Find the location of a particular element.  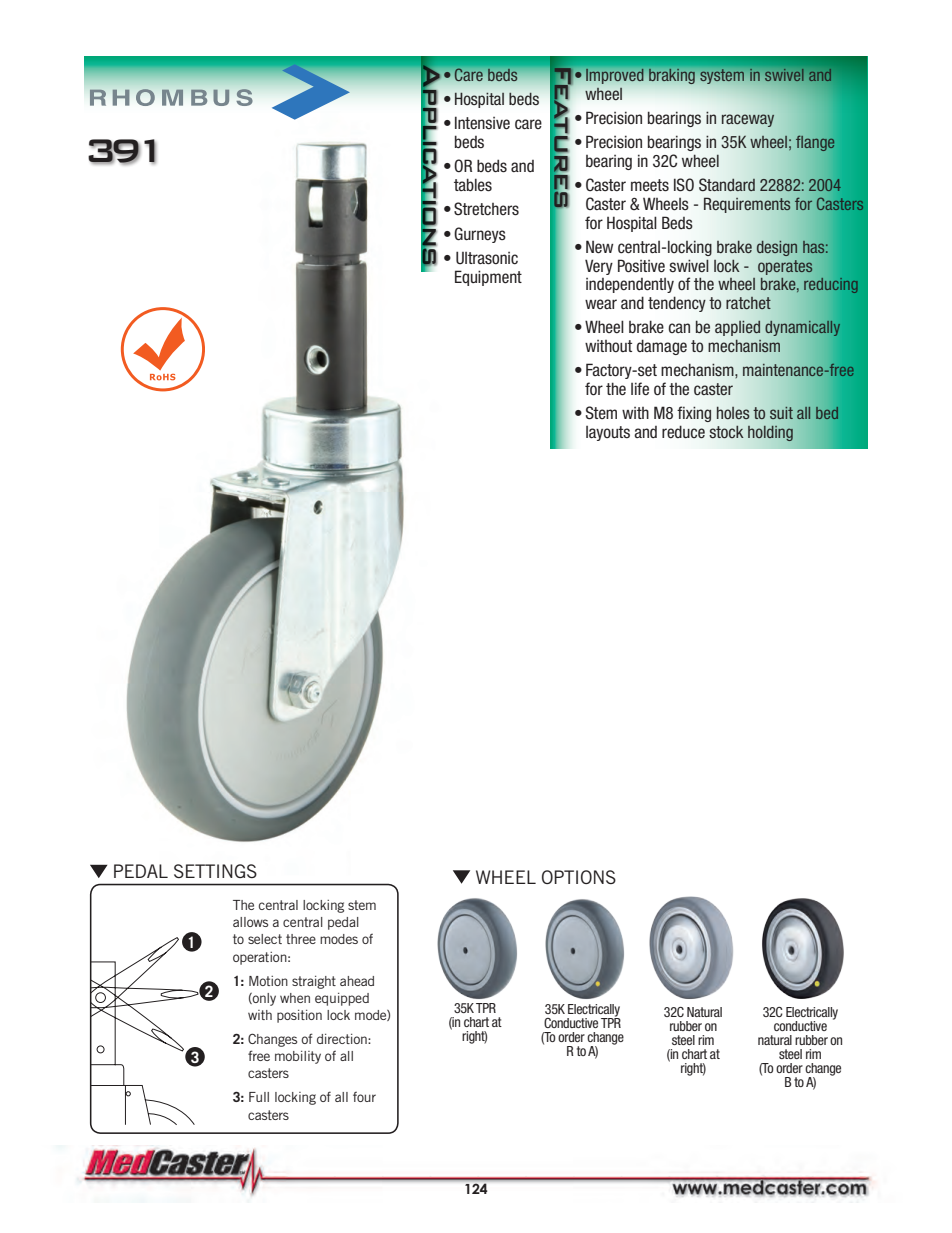

SETTINGS is located at coordinates (215, 871).
